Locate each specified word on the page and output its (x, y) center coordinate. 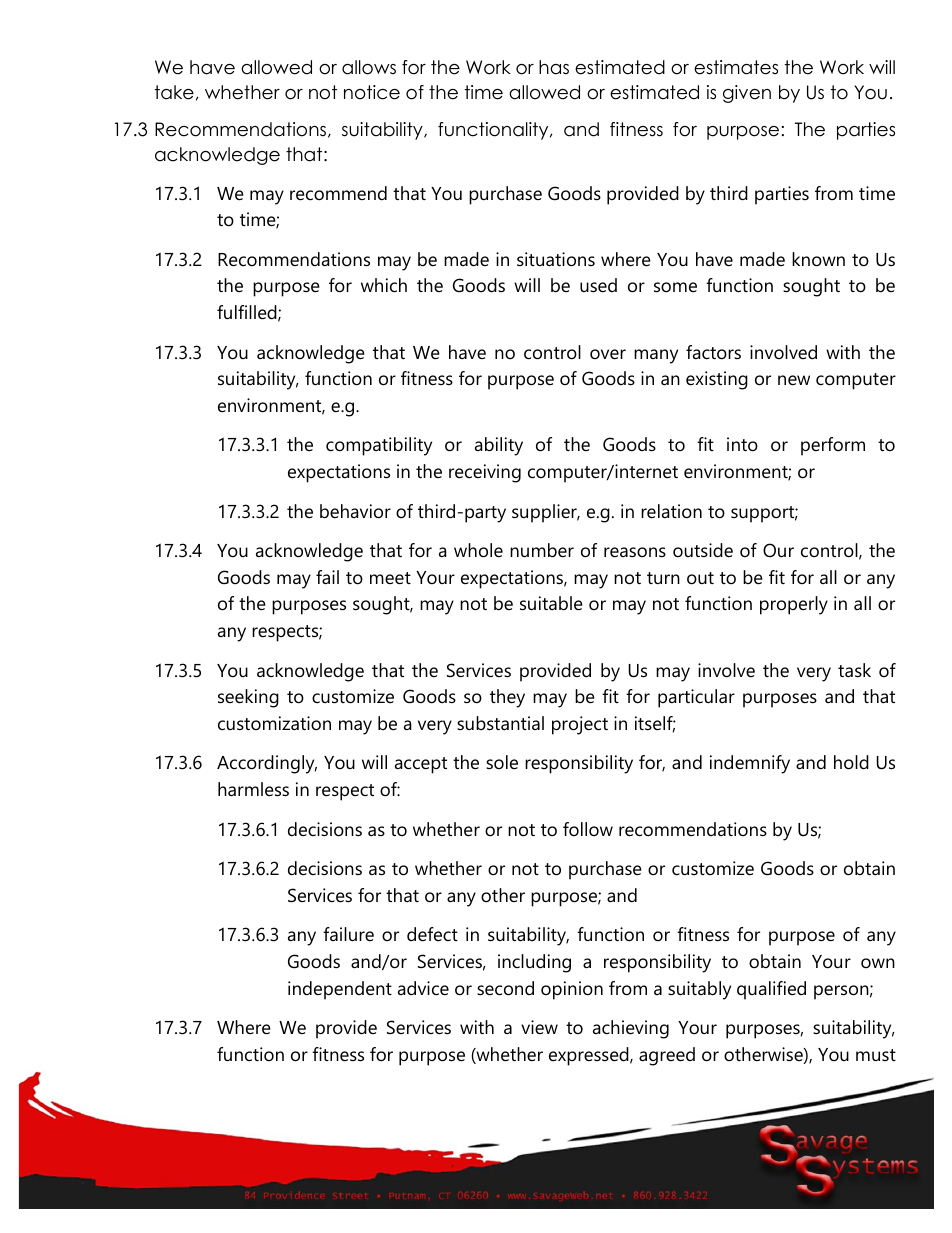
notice (372, 92)
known (818, 259)
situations (556, 259)
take (174, 92)
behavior (355, 511)
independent (340, 990)
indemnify (750, 764)
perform (833, 446)
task (854, 670)
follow (588, 829)
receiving (485, 473)
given (747, 94)
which (384, 285)
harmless (253, 789)
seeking (248, 698)
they (507, 698)
